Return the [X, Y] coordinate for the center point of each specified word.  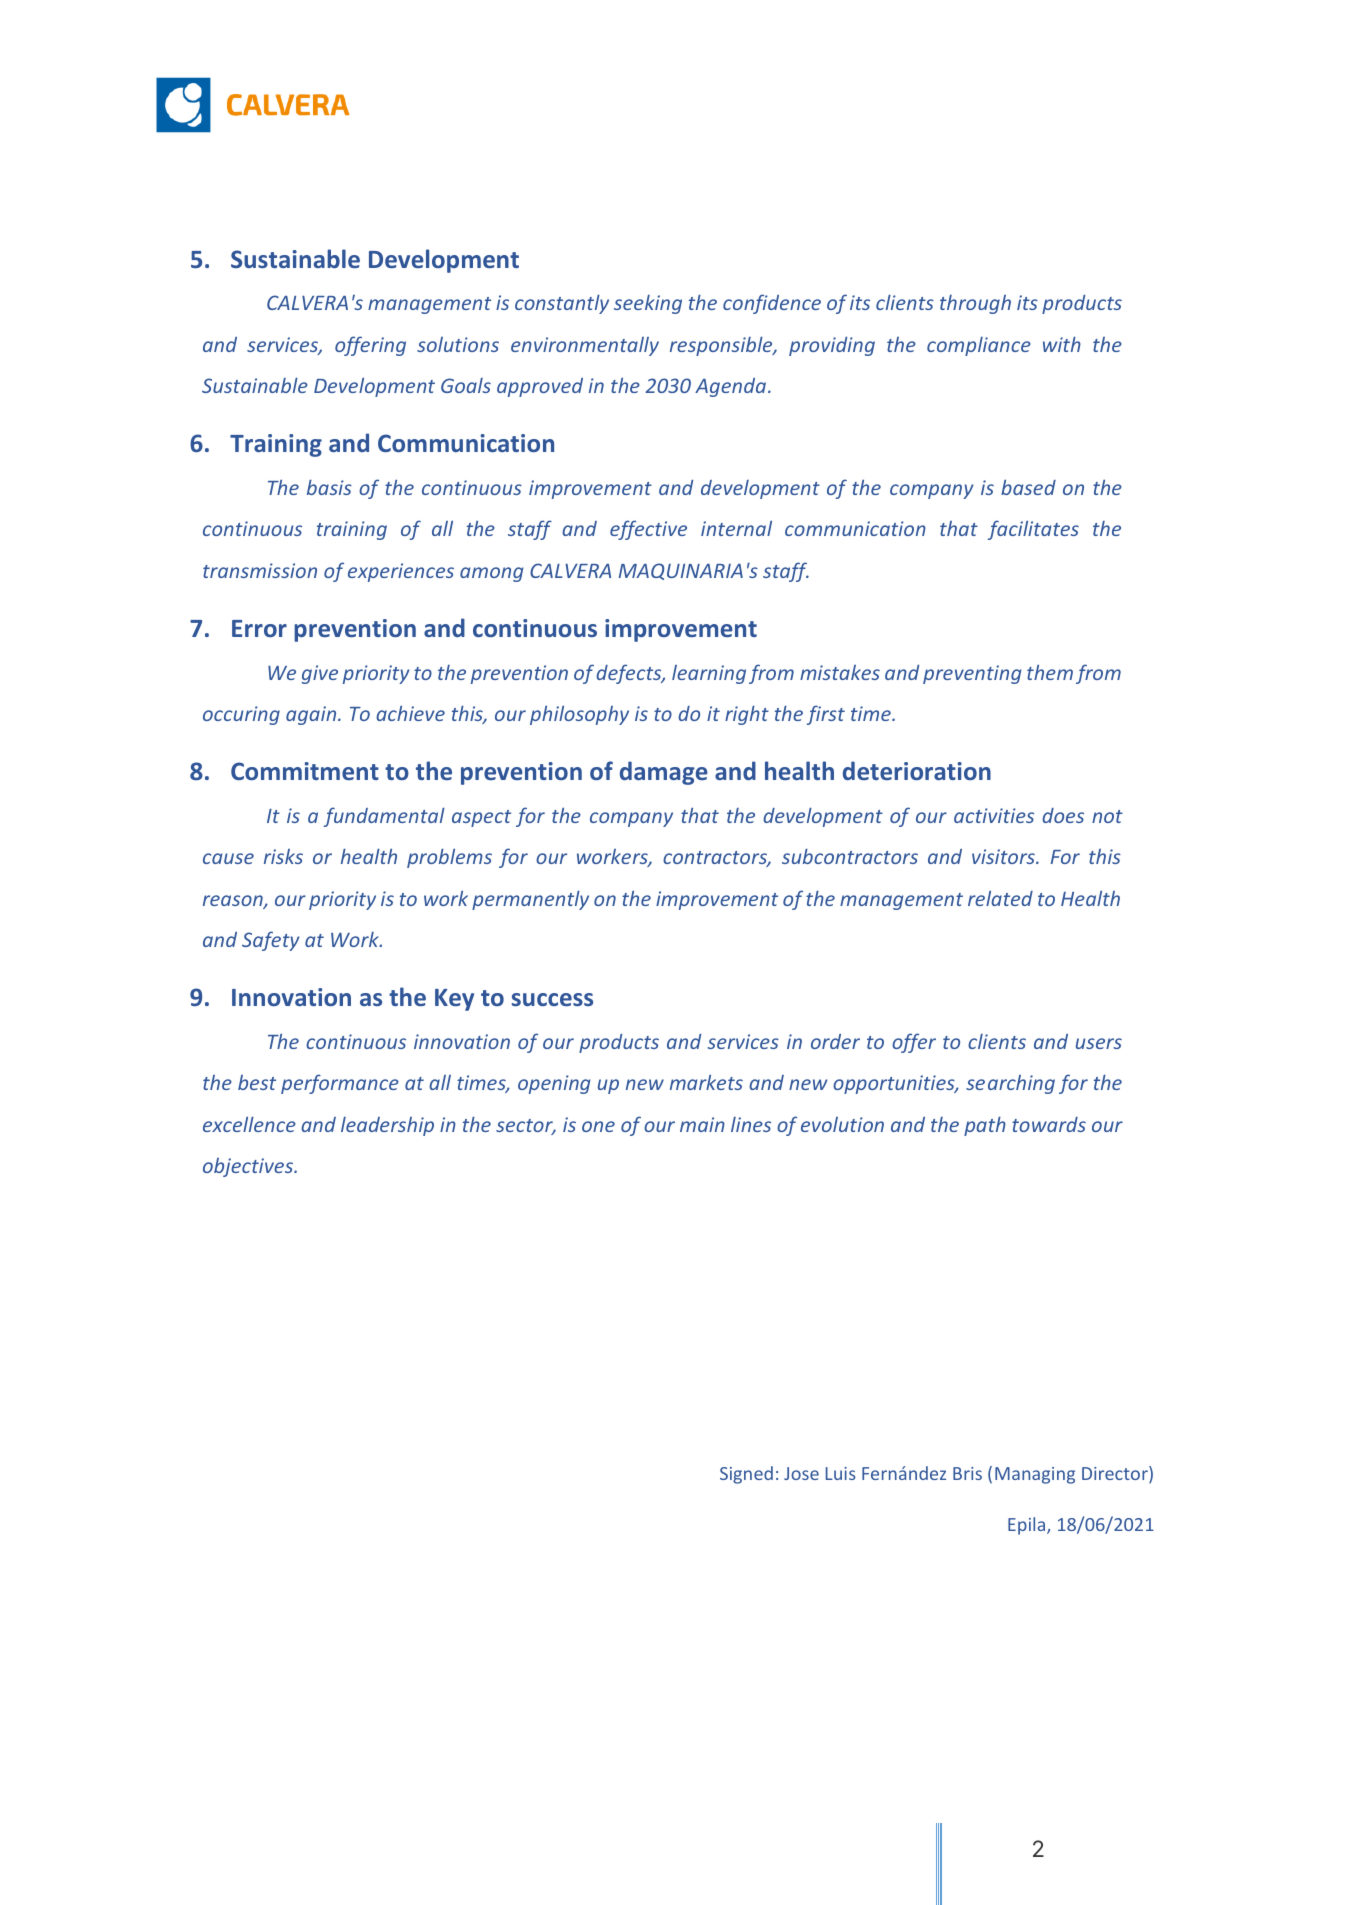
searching [1010, 1084]
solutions [458, 344]
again [312, 715]
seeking [648, 304]
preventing [972, 674]
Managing [1035, 1475]
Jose [801, 1473]
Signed [746, 1475]
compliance [979, 346]
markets [706, 1082]
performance [340, 1084]
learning [709, 674]
